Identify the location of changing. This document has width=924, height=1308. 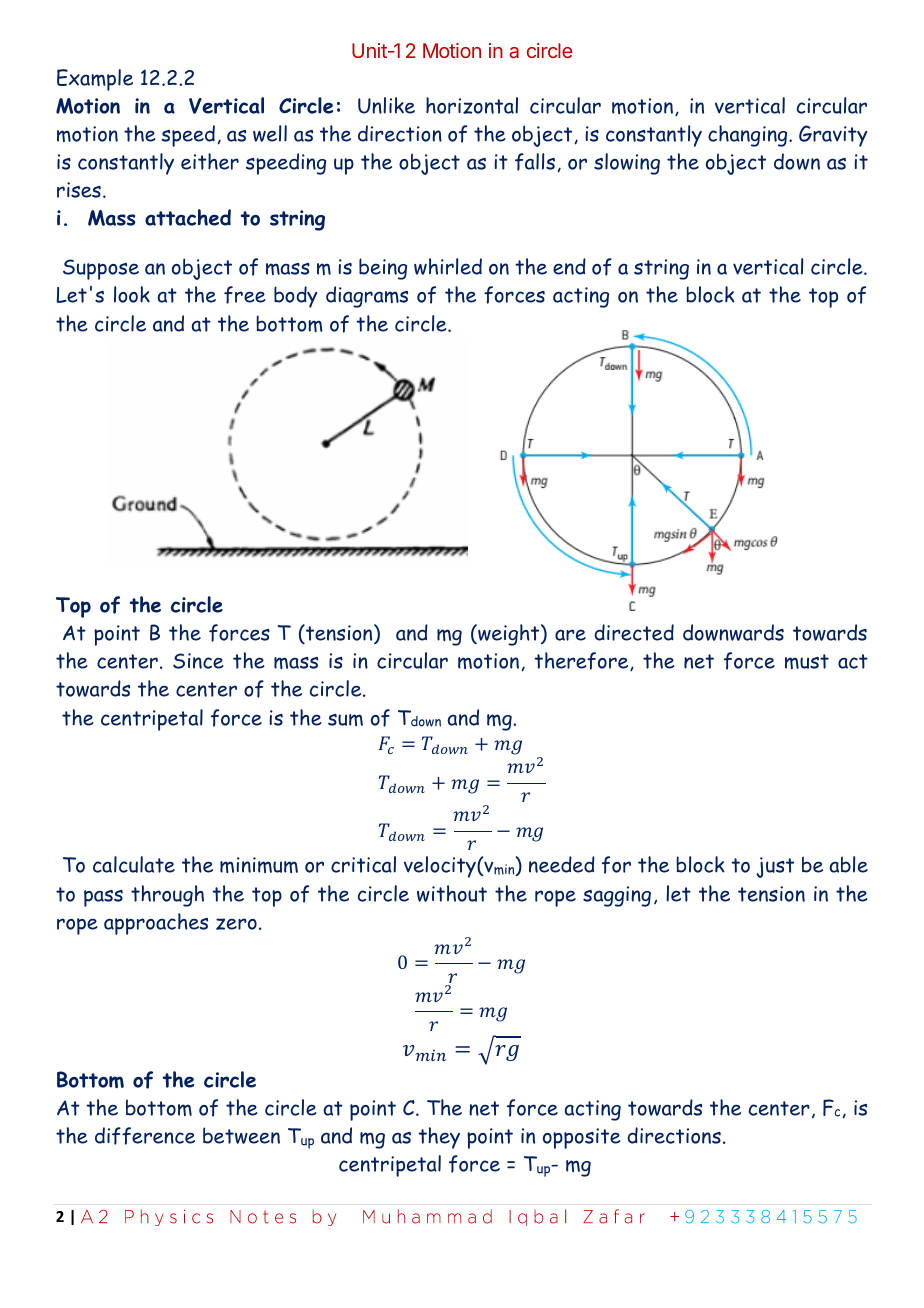
(749, 136).
